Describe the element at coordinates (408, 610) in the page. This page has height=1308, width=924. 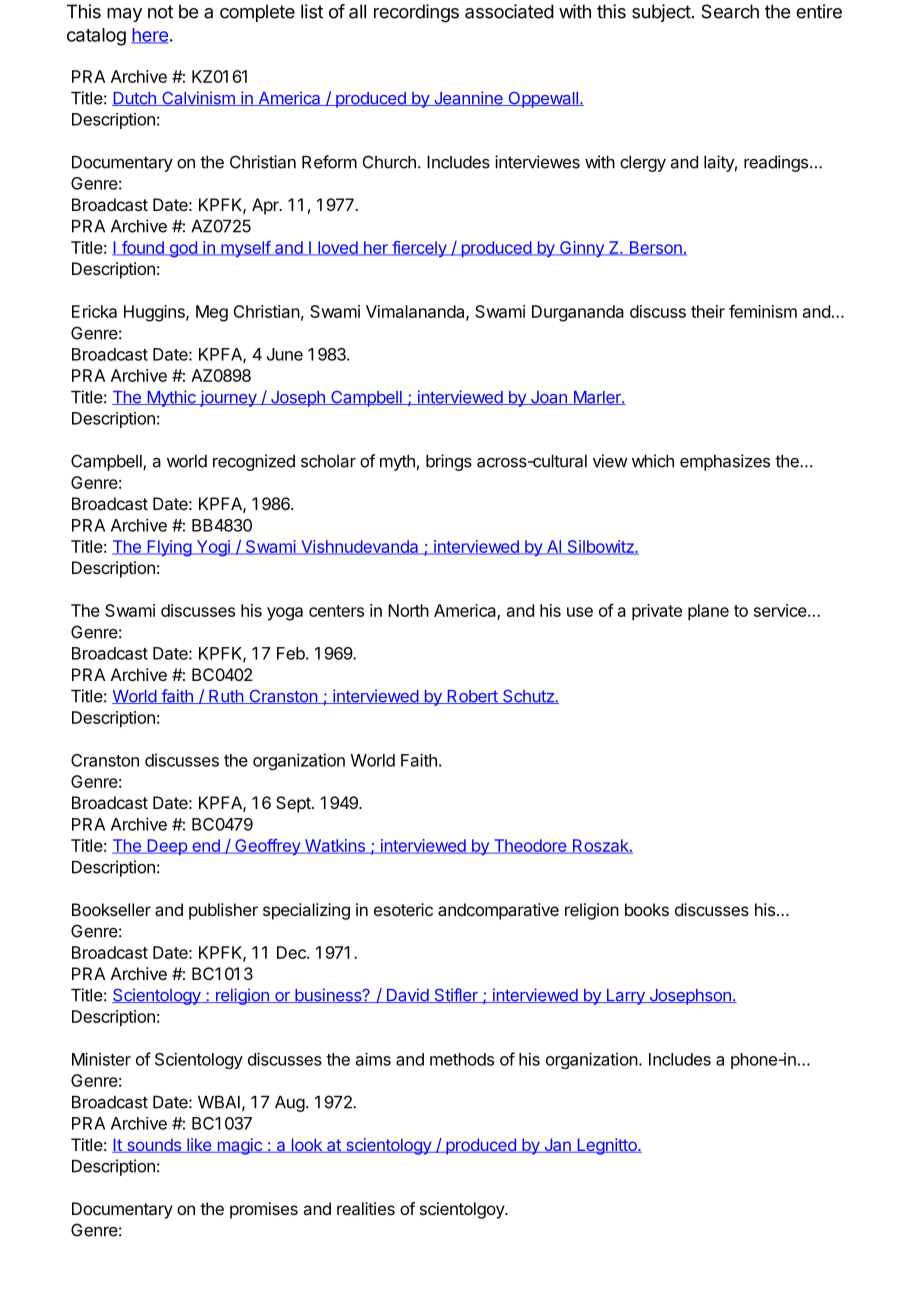
I see `North` at that location.
